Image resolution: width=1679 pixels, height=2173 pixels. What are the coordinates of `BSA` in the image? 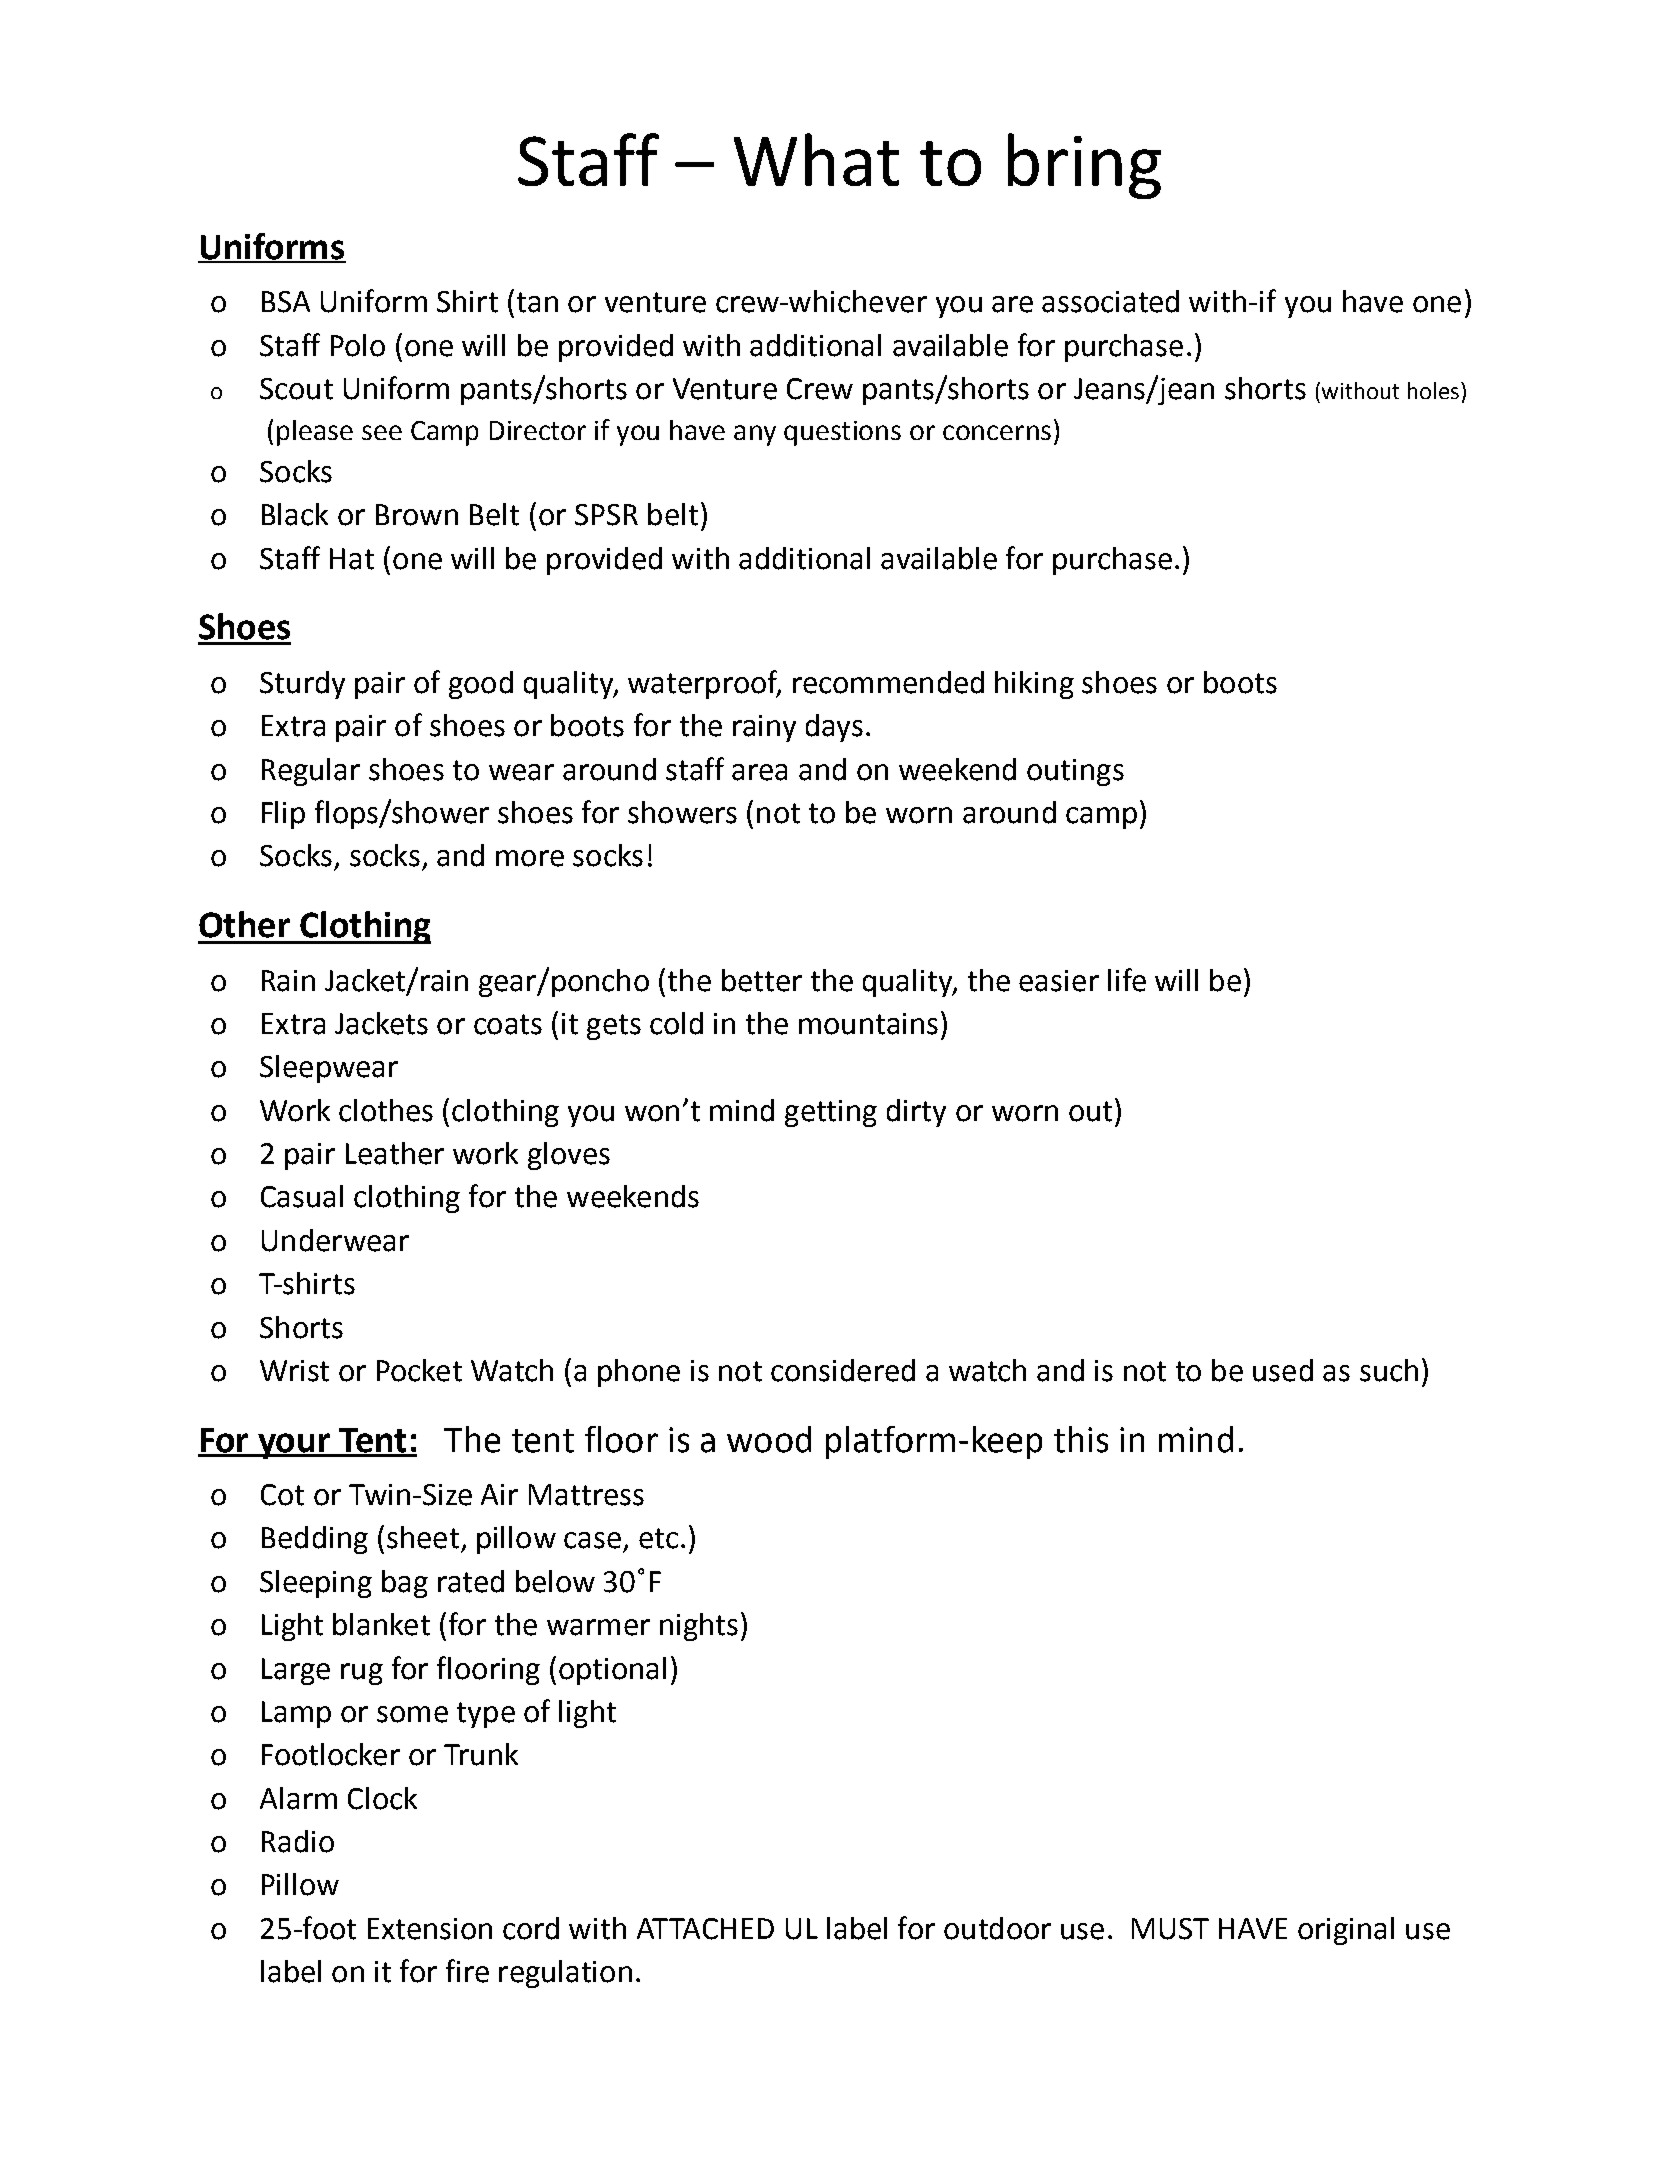 It's located at (286, 302).
